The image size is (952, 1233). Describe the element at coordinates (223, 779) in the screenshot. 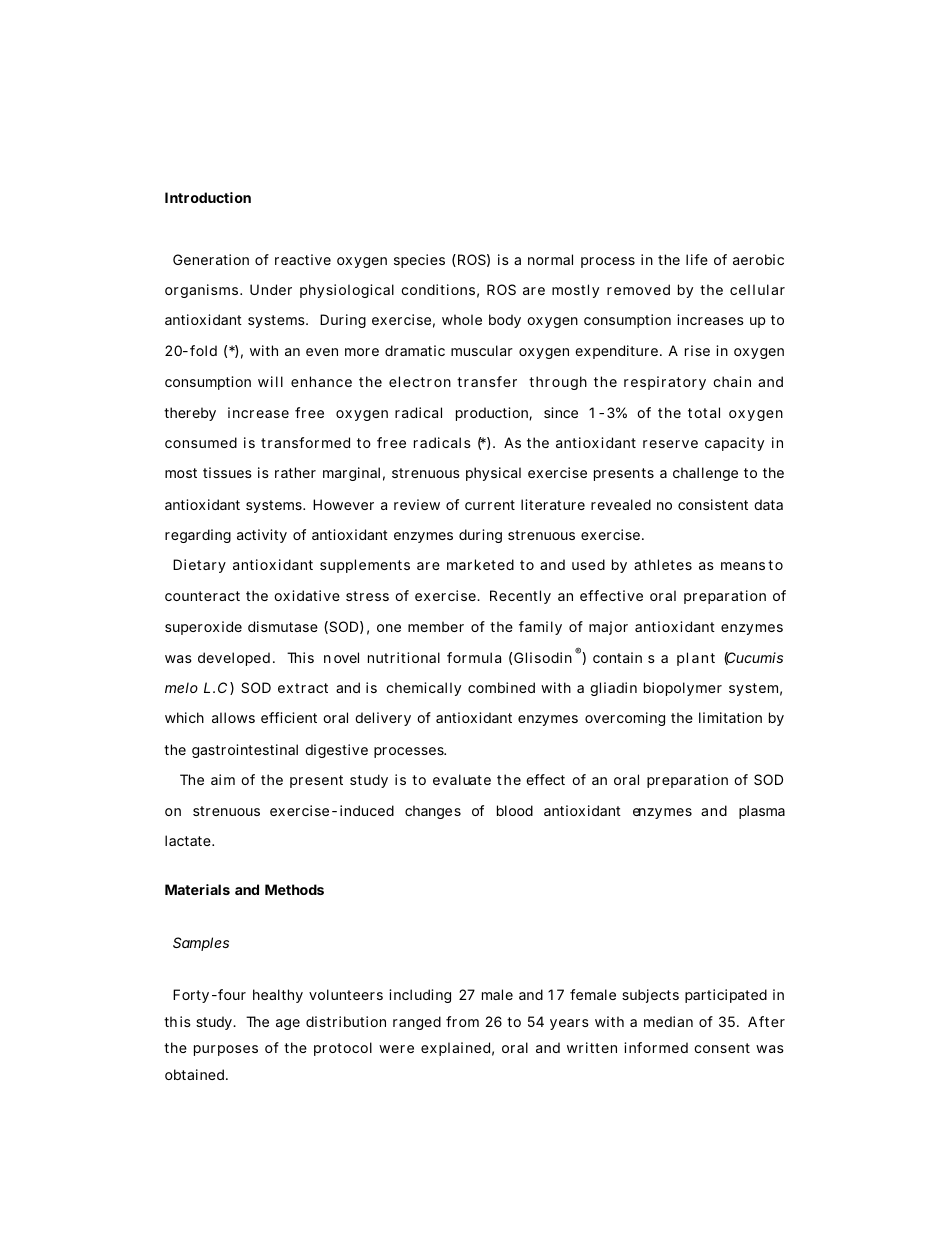

I see `aim` at that location.
